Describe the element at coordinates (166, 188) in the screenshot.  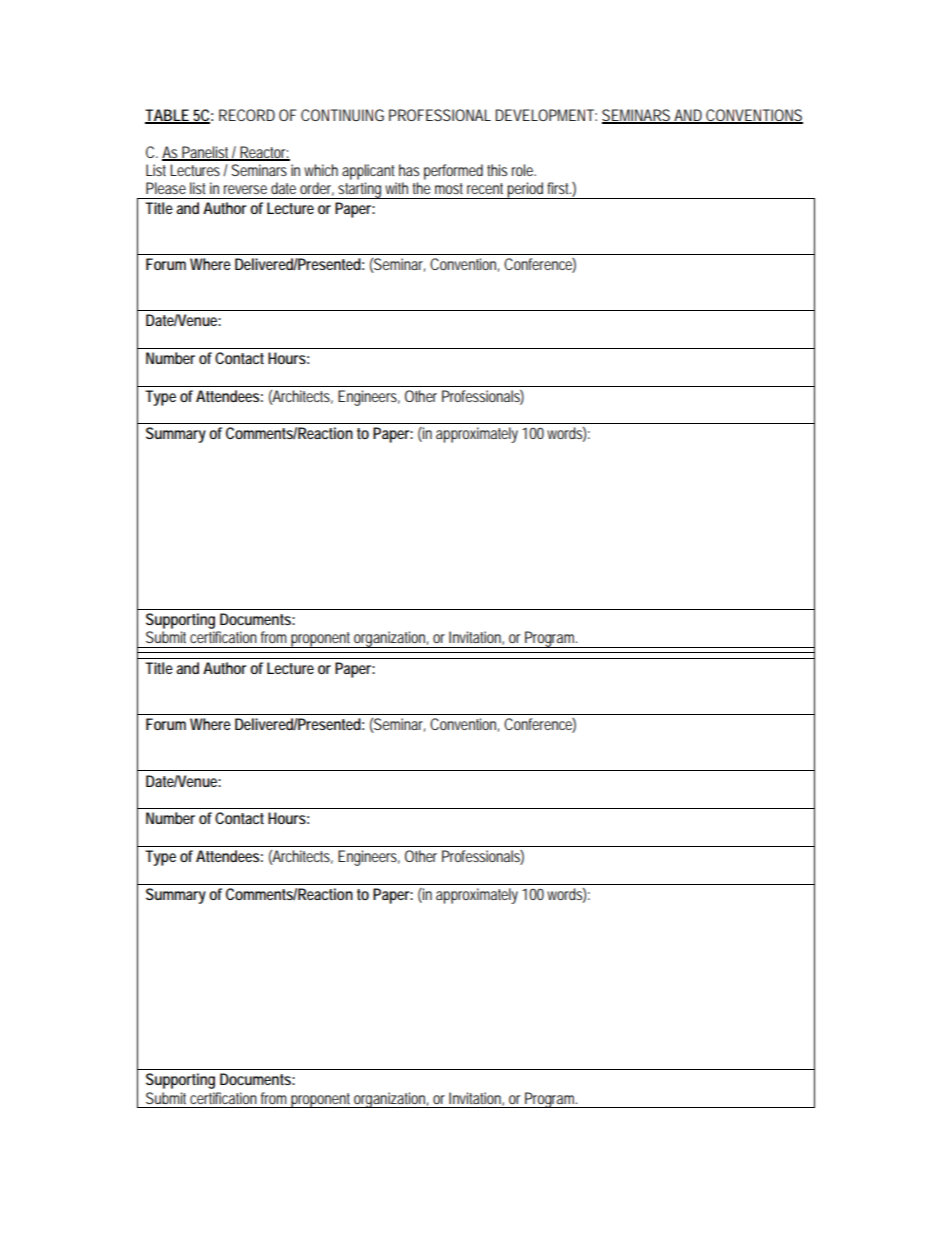
I see `Please` at that location.
